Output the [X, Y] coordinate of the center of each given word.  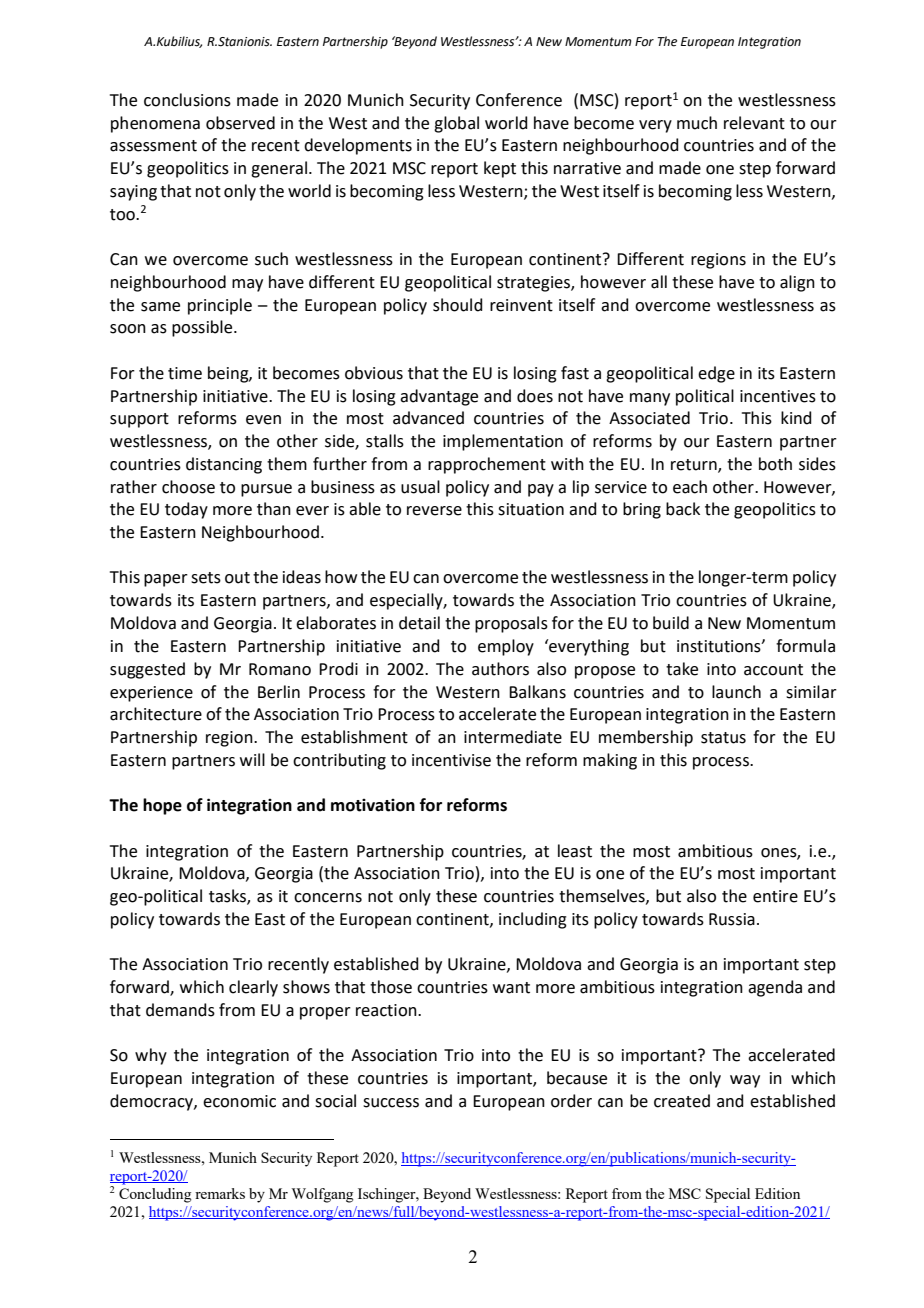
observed [240, 123]
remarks [220, 1193]
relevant [754, 123]
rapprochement [487, 465]
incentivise [451, 760]
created [682, 1101]
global [456, 124]
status [723, 738]
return [695, 465]
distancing [224, 465]
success [391, 1103]
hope [162, 806]
